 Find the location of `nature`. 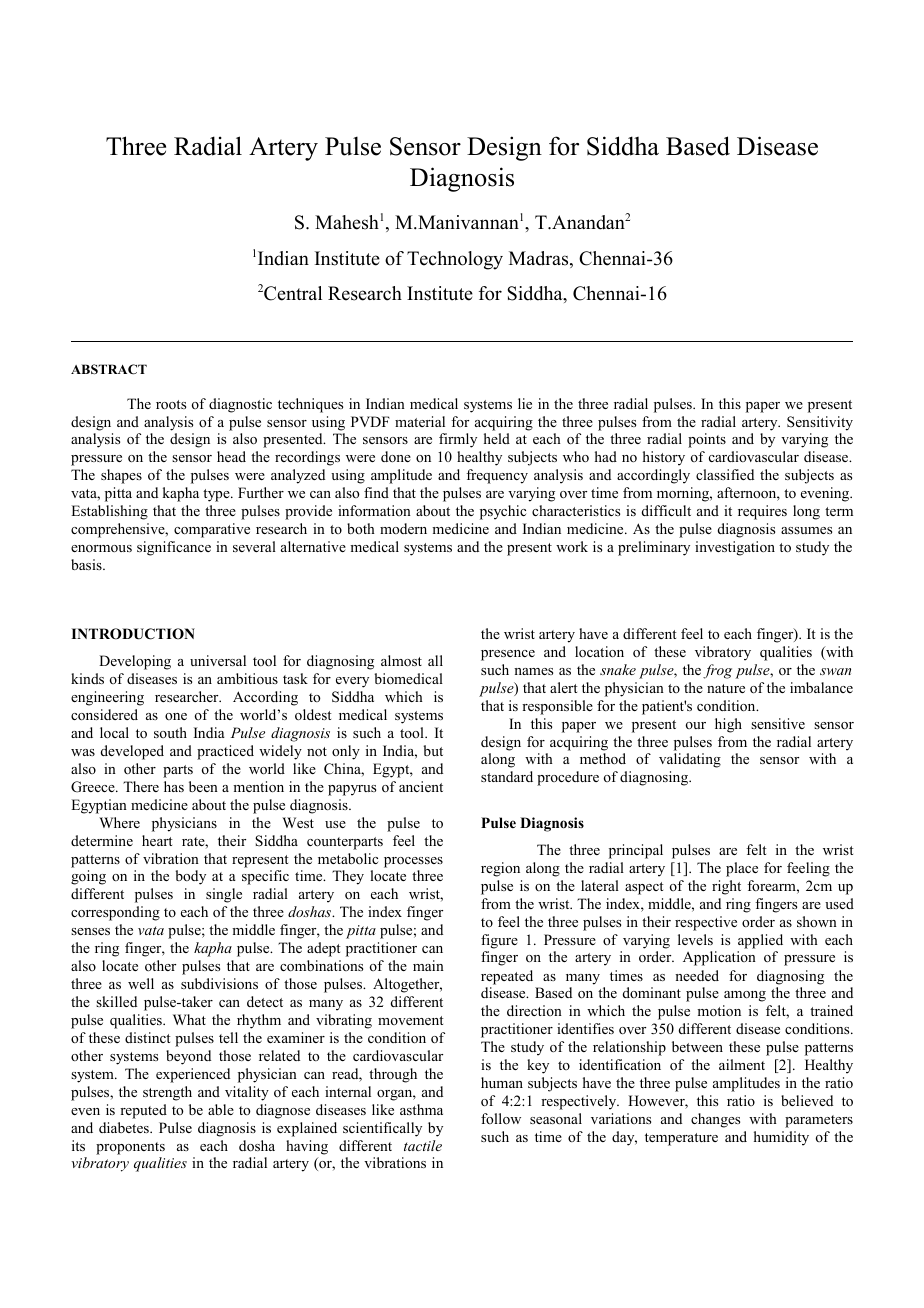

nature is located at coordinates (726, 688).
